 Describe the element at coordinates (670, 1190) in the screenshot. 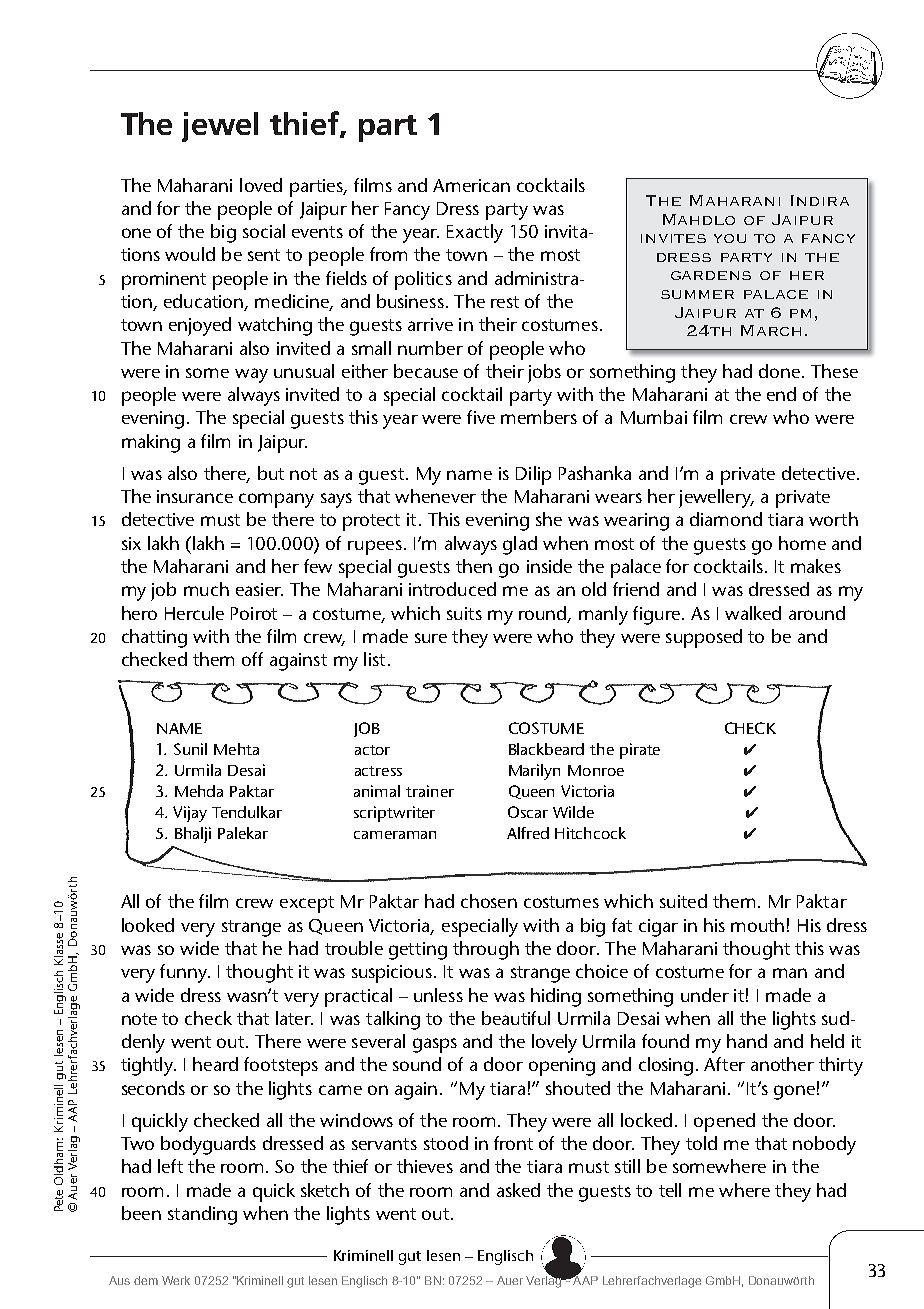

I see `tell` at that location.
